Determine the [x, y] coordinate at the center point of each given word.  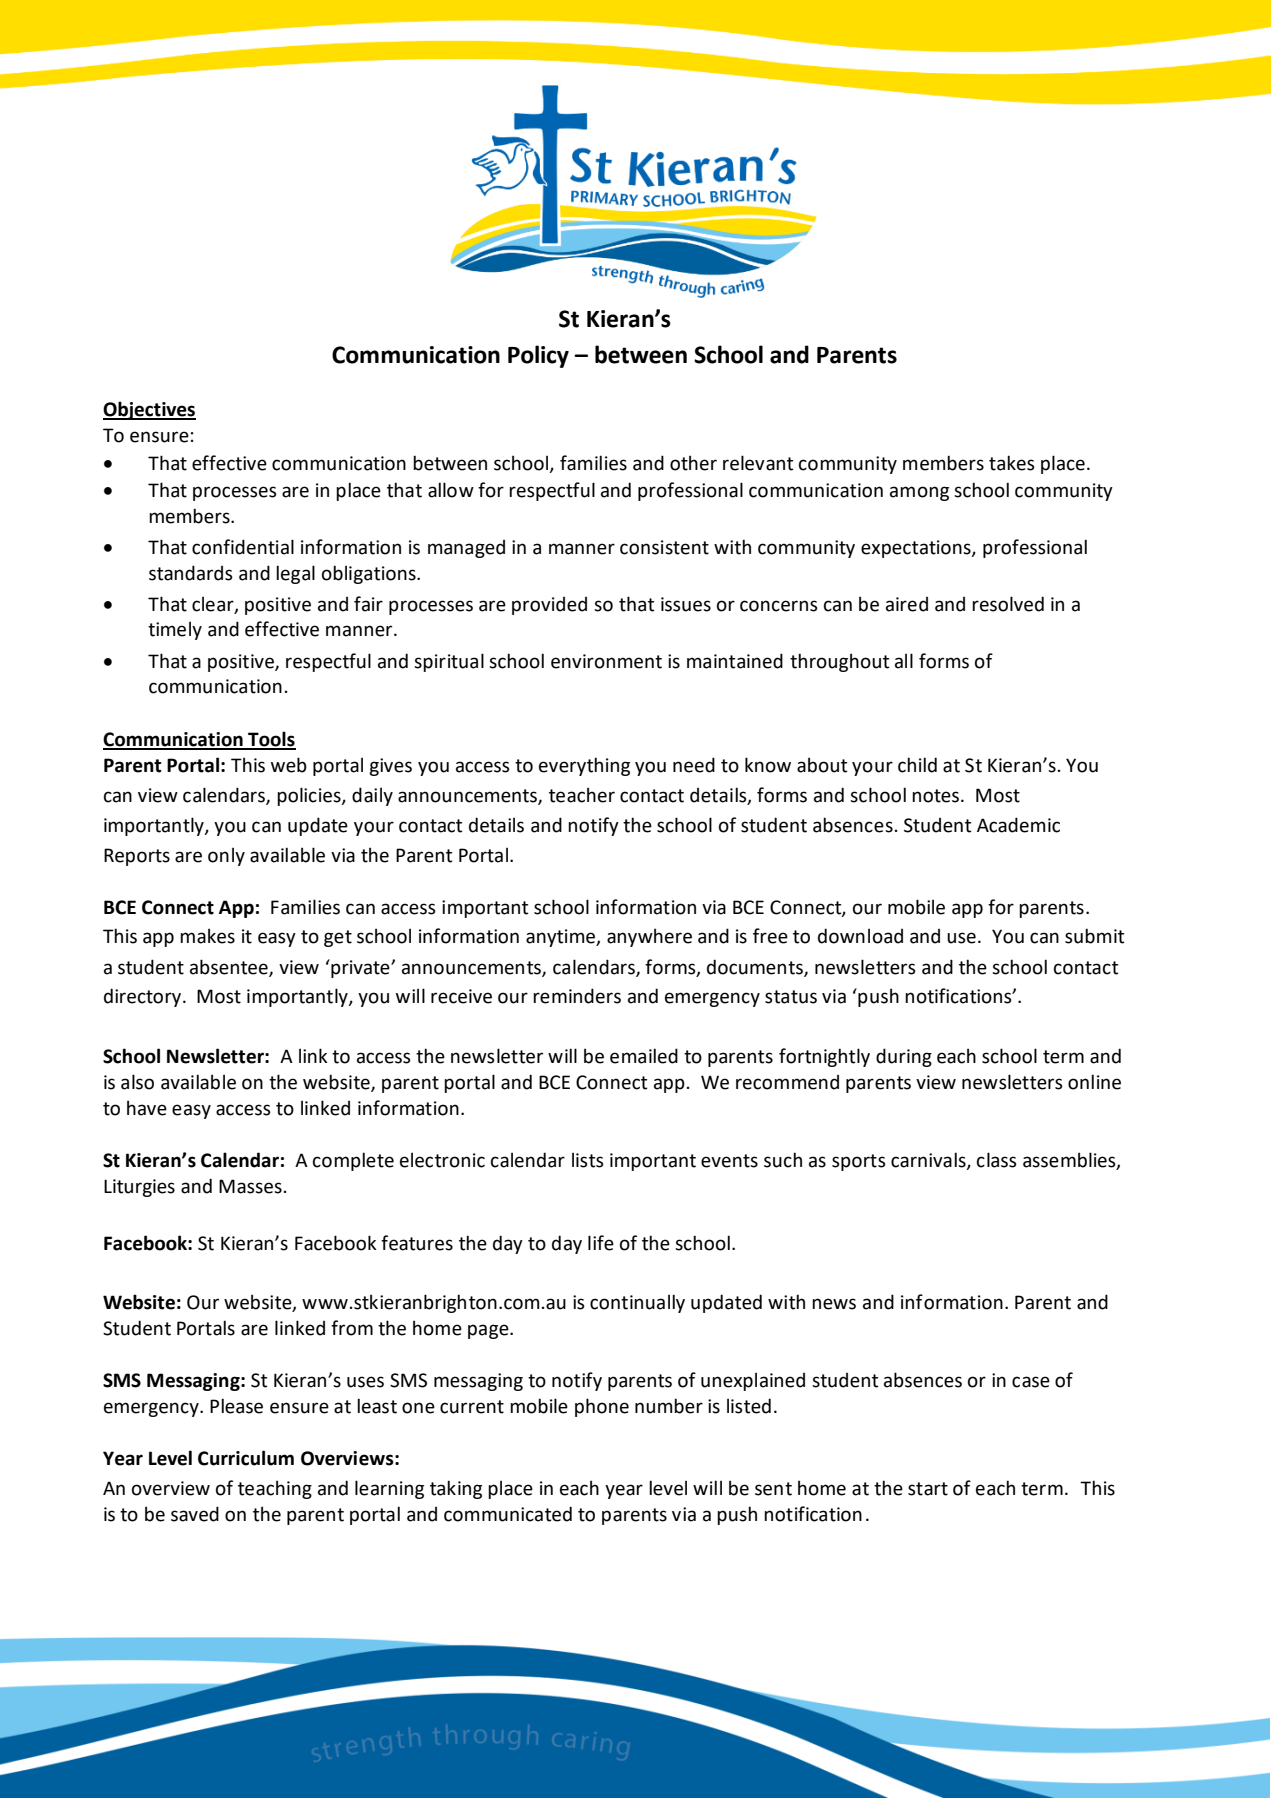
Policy [538, 356]
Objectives [149, 410]
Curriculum [246, 1458]
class [997, 1160]
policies [310, 796]
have [147, 1108]
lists [588, 1160]
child [917, 765]
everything [584, 766]
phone [602, 1407]
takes [1012, 463]
